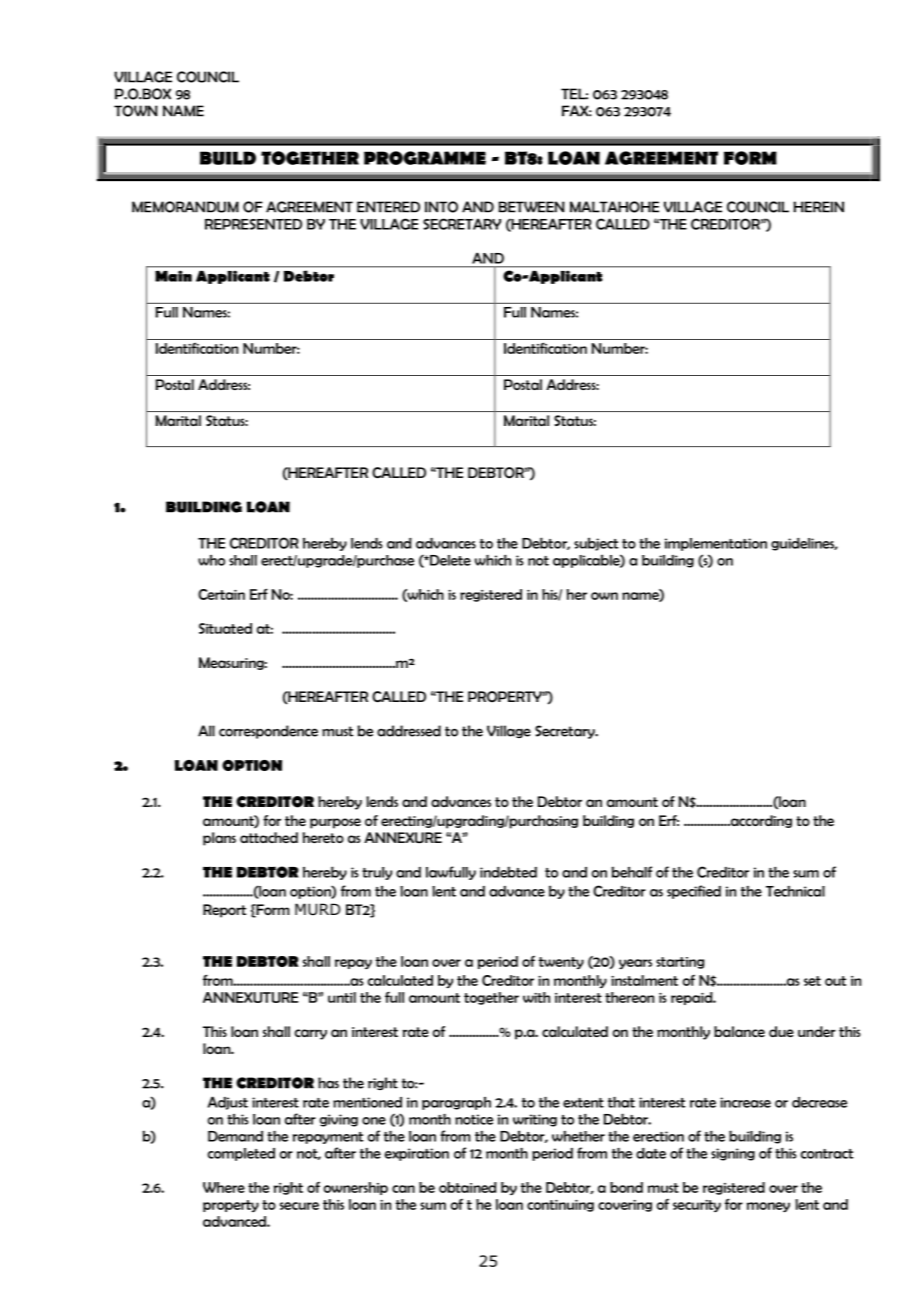 The height and width of the screenshot is (1307, 924). What do you see at coordinates (425, 158) in the screenshot?
I see `PROGRAMME` at bounding box center [425, 158].
